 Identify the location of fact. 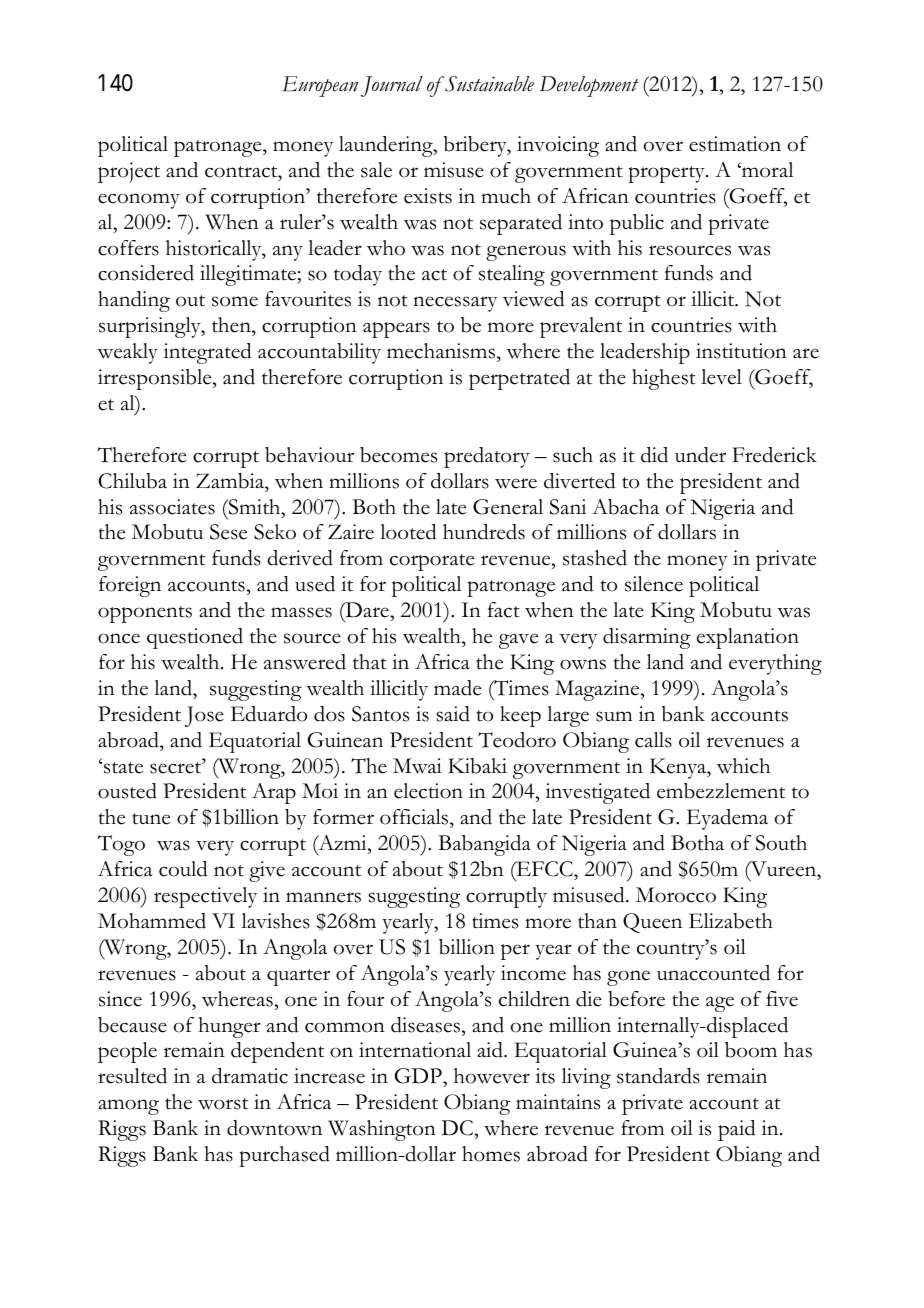
(504, 610).
